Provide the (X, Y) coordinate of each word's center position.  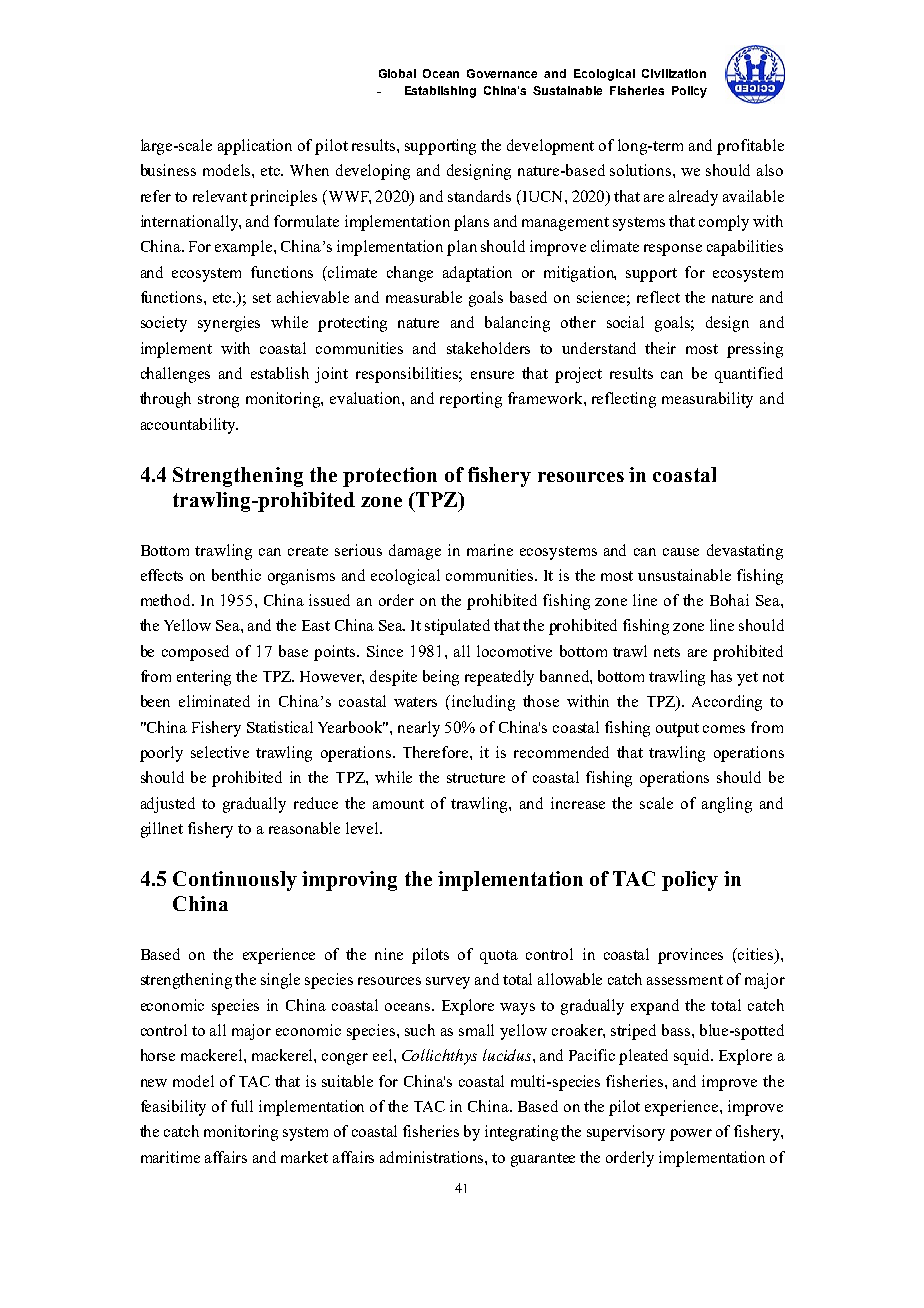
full (242, 1106)
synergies (229, 324)
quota (499, 957)
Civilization (674, 73)
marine (490, 550)
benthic (236, 575)
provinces (690, 956)
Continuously (235, 881)
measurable (424, 297)
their (660, 348)
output (677, 730)
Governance (502, 73)
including (483, 703)
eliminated (214, 701)
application (255, 147)
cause (681, 552)
